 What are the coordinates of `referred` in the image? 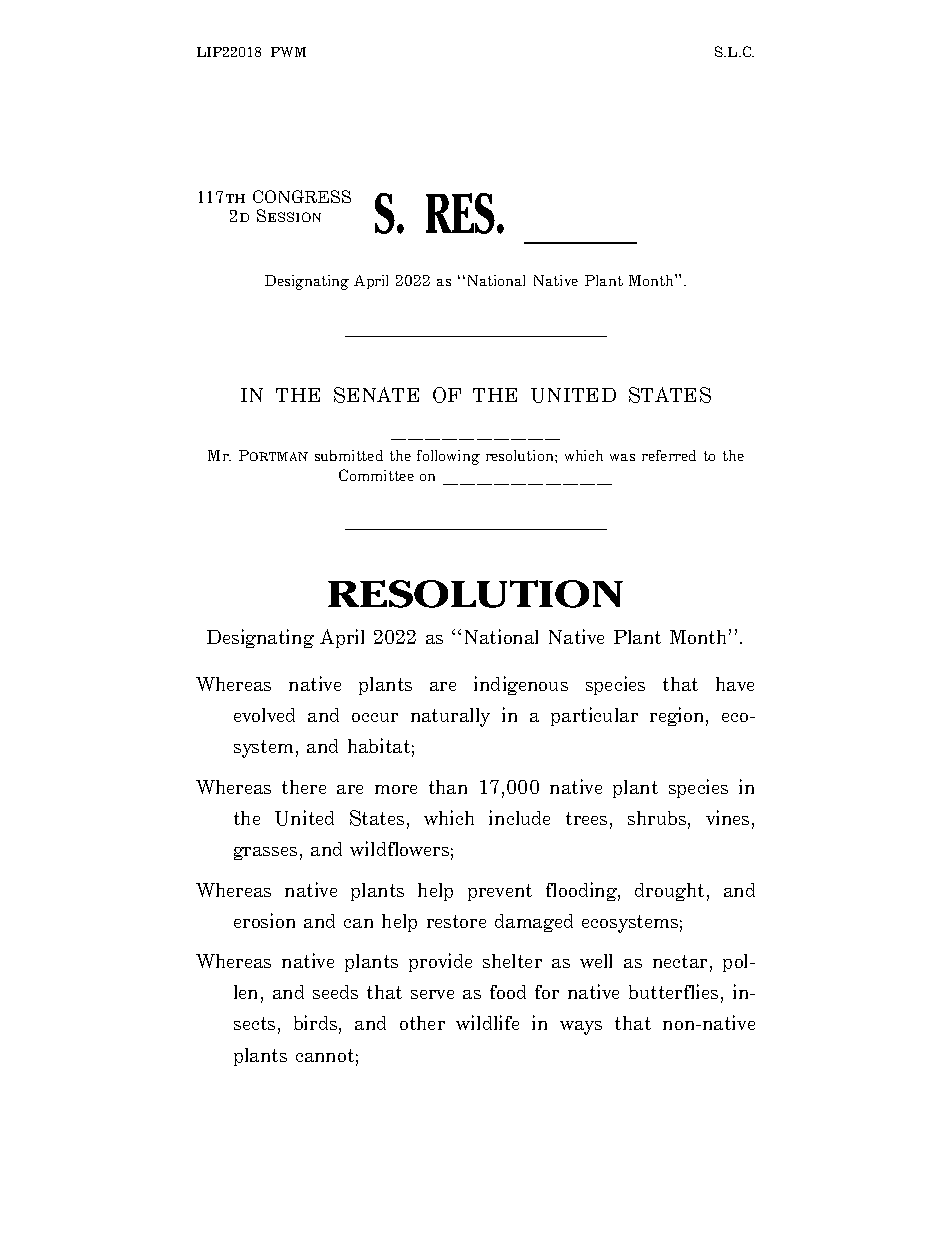 It's located at (669, 455).
